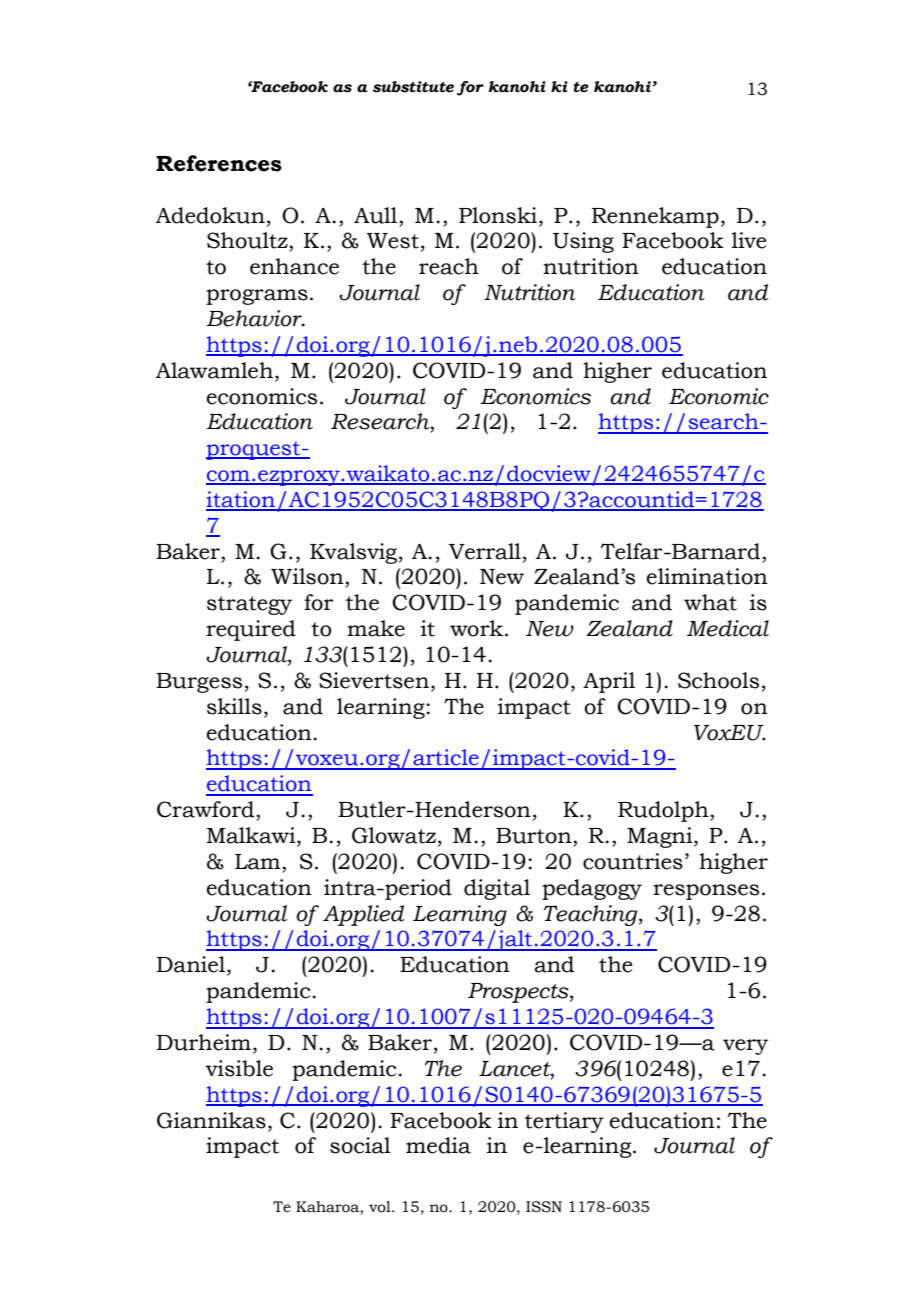  Describe the element at coordinates (360, 1145) in the page. I see `social` at that location.
